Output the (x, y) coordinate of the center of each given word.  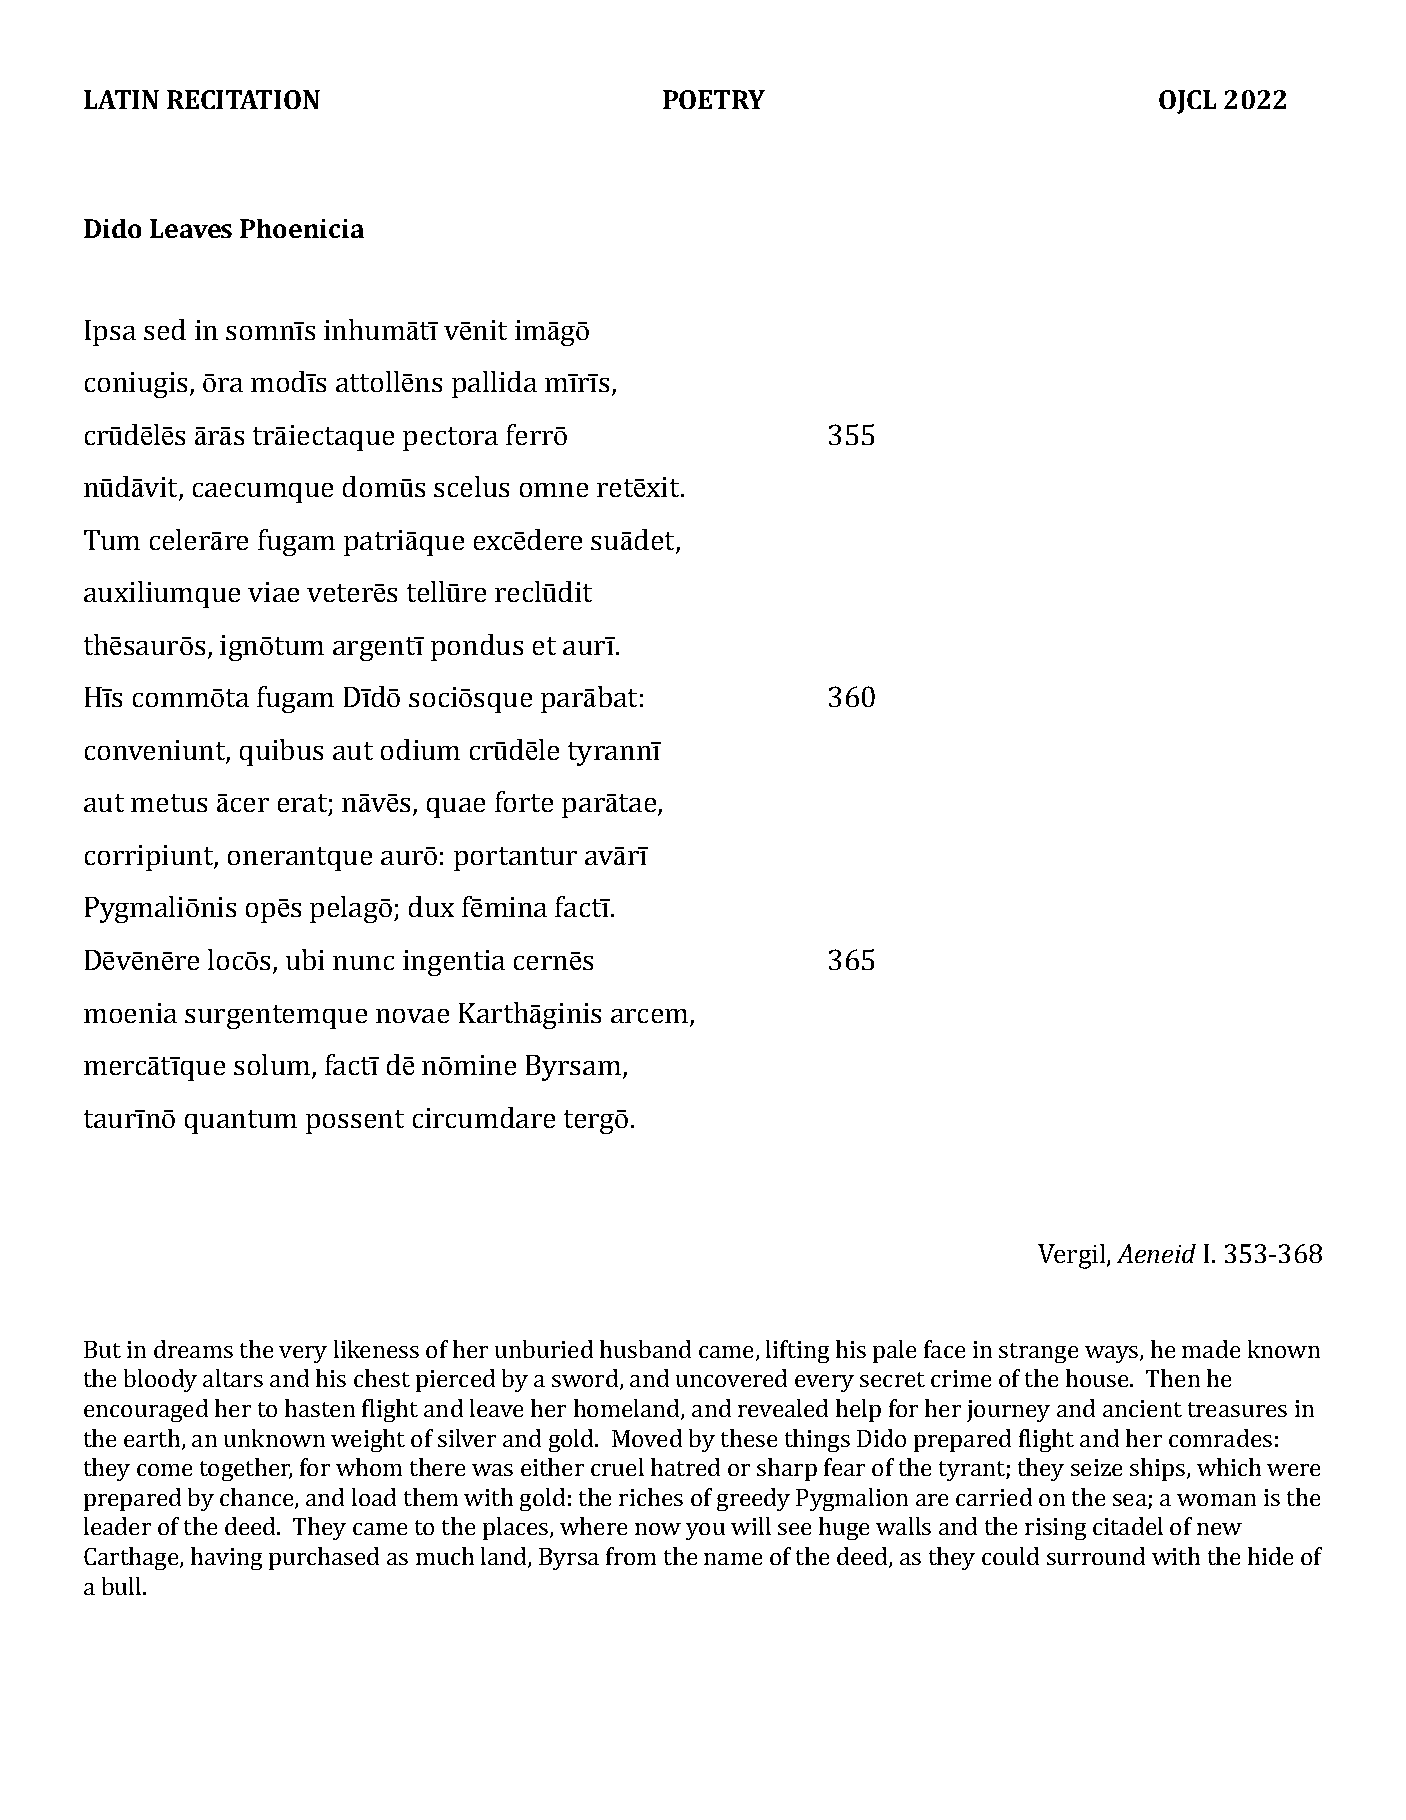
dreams (193, 1349)
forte (524, 801)
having (226, 1558)
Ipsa (110, 333)
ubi (305, 959)
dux (431, 906)
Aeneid (1156, 1253)
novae (412, 1016)
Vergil (1073, 1256)
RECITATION (243, 99)
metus (169, 803)
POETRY (714, 99)
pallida (494, 384)
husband (645, 1349)
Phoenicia (302, 228)
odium (420, 749)
